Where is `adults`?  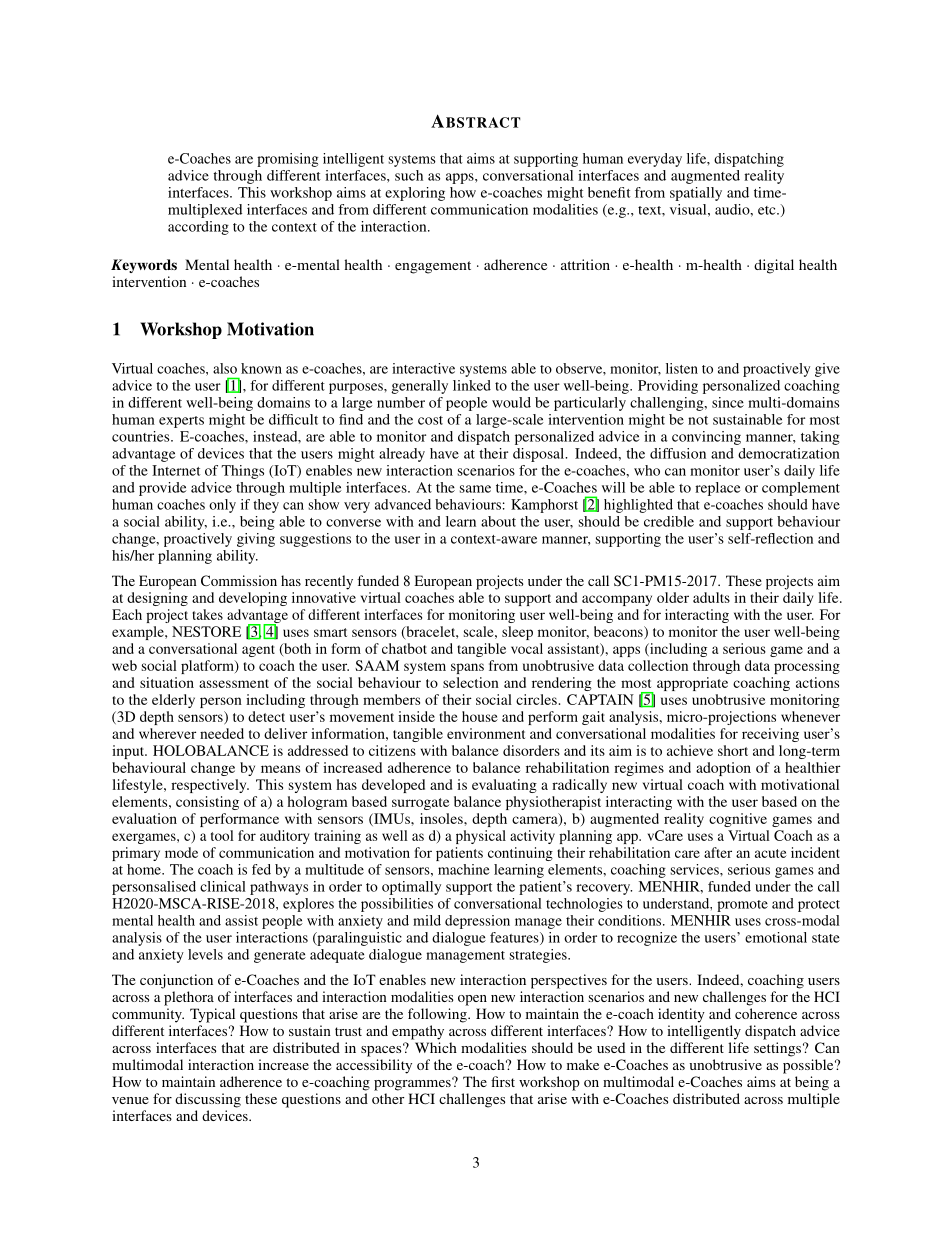
adults is located at coordinates (711, 597).
